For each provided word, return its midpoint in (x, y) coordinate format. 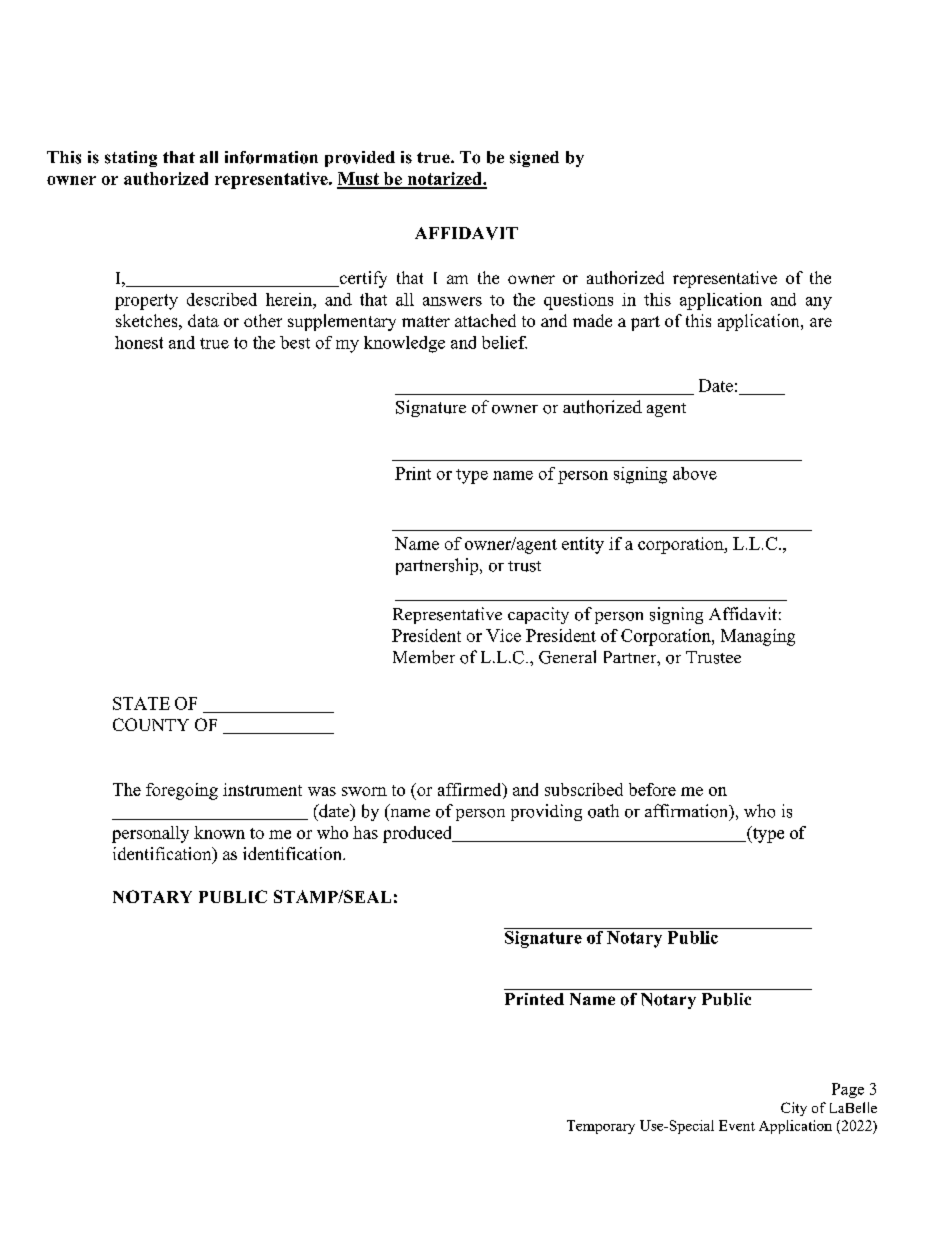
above (695, 473)
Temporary (601, 1127)
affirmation (688, 812)
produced (419, 834)
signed (534, 159)
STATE (141, 703)
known (219, 832)
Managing (758, 637)
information (271, 157)
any (819, 303)
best (295, 342)
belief (504, 342)
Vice (503, 635)
